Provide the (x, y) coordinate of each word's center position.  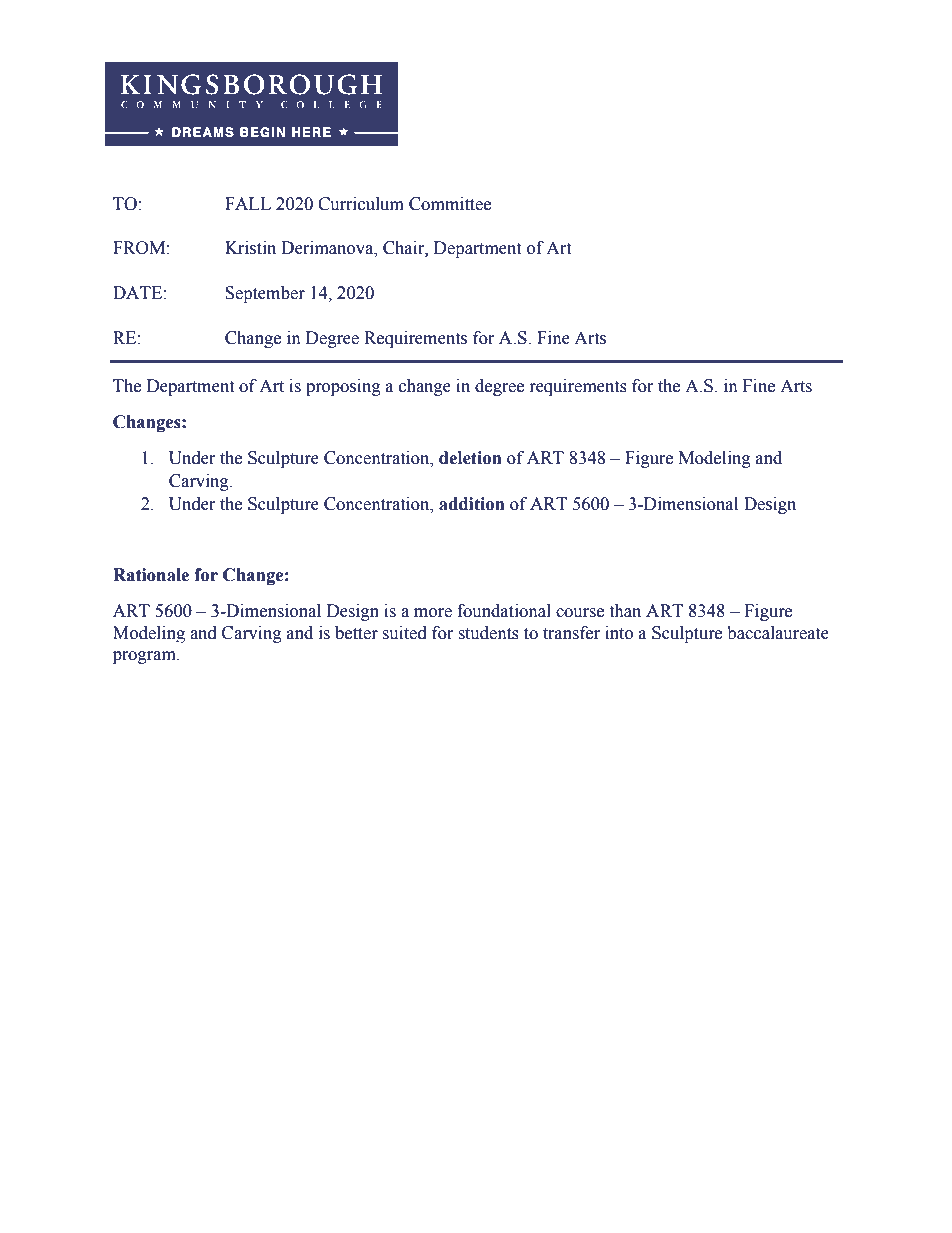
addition (472, 504)
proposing (343, 387)
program (145, 657)
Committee (450, 204)
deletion (470, 458)
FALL (248, 203)
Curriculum (361, 204)
